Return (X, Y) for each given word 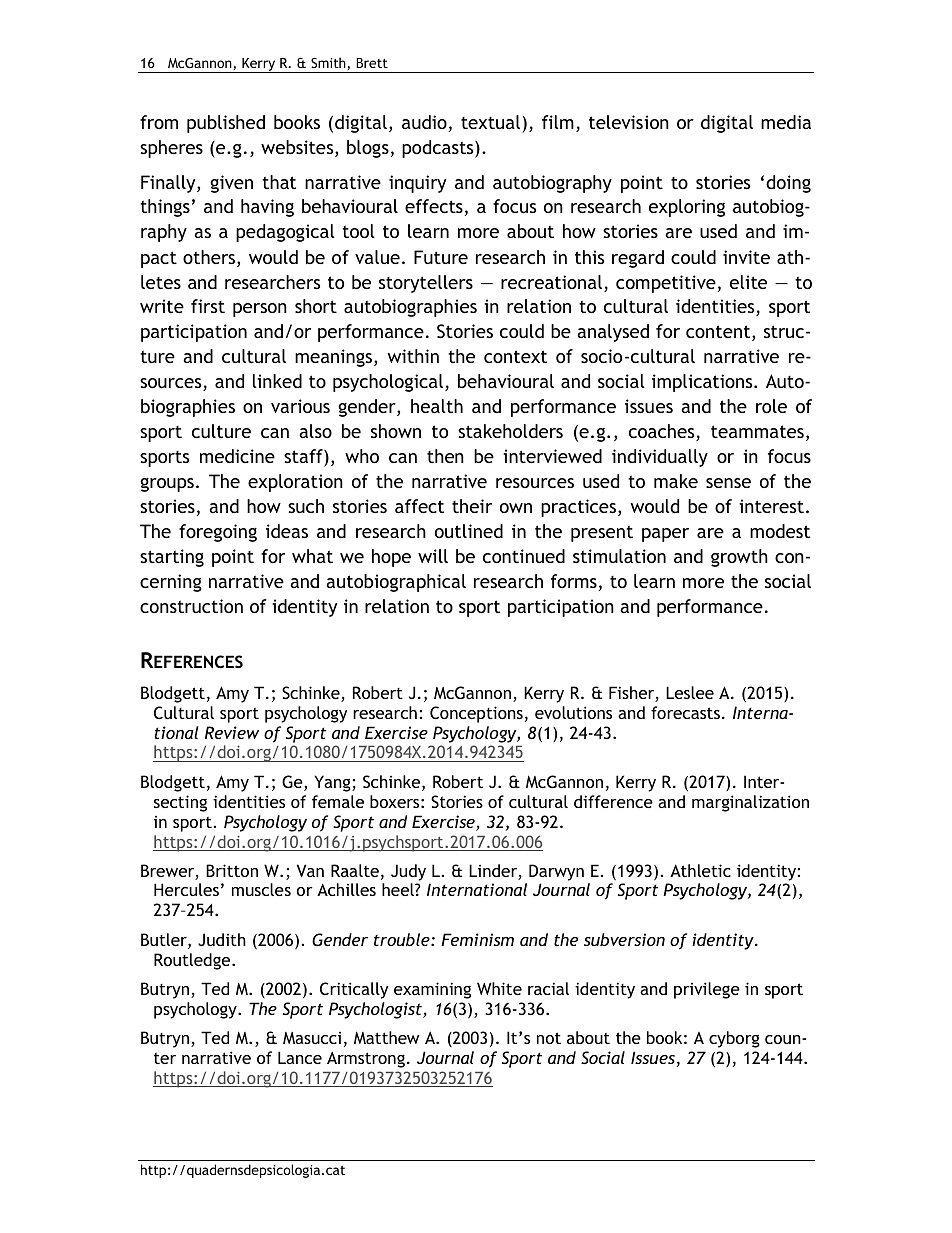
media (786, 122)
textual (490, 122)
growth (739, 558)
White (499, 988)
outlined (469, 531)
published (226, 124)
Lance (300, 1057)
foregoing (218, 533)
